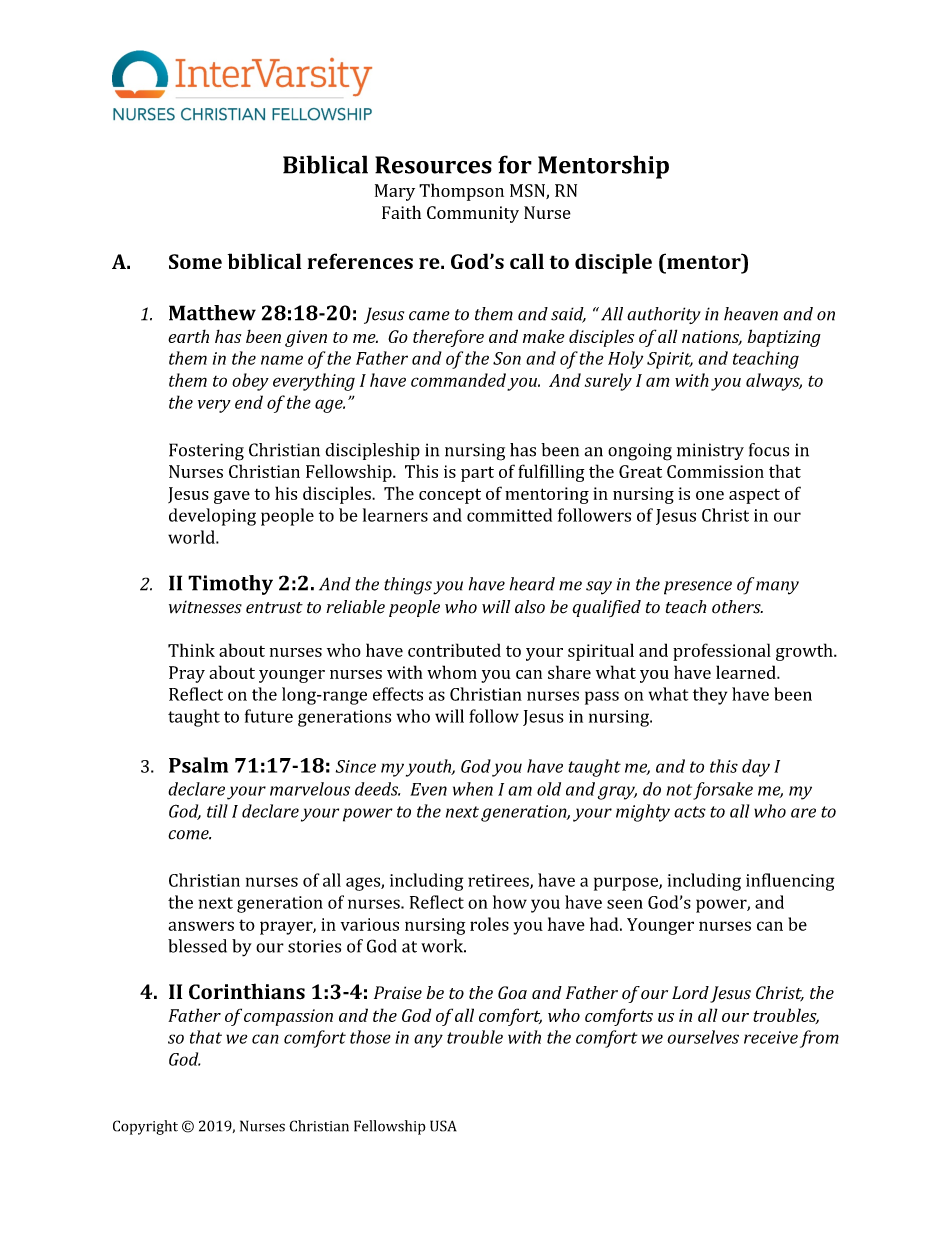 This screenshot has width=952, height=1233. Describe the element at coordinates (195, 261) in the screenshot. I see `Some` at that location.
